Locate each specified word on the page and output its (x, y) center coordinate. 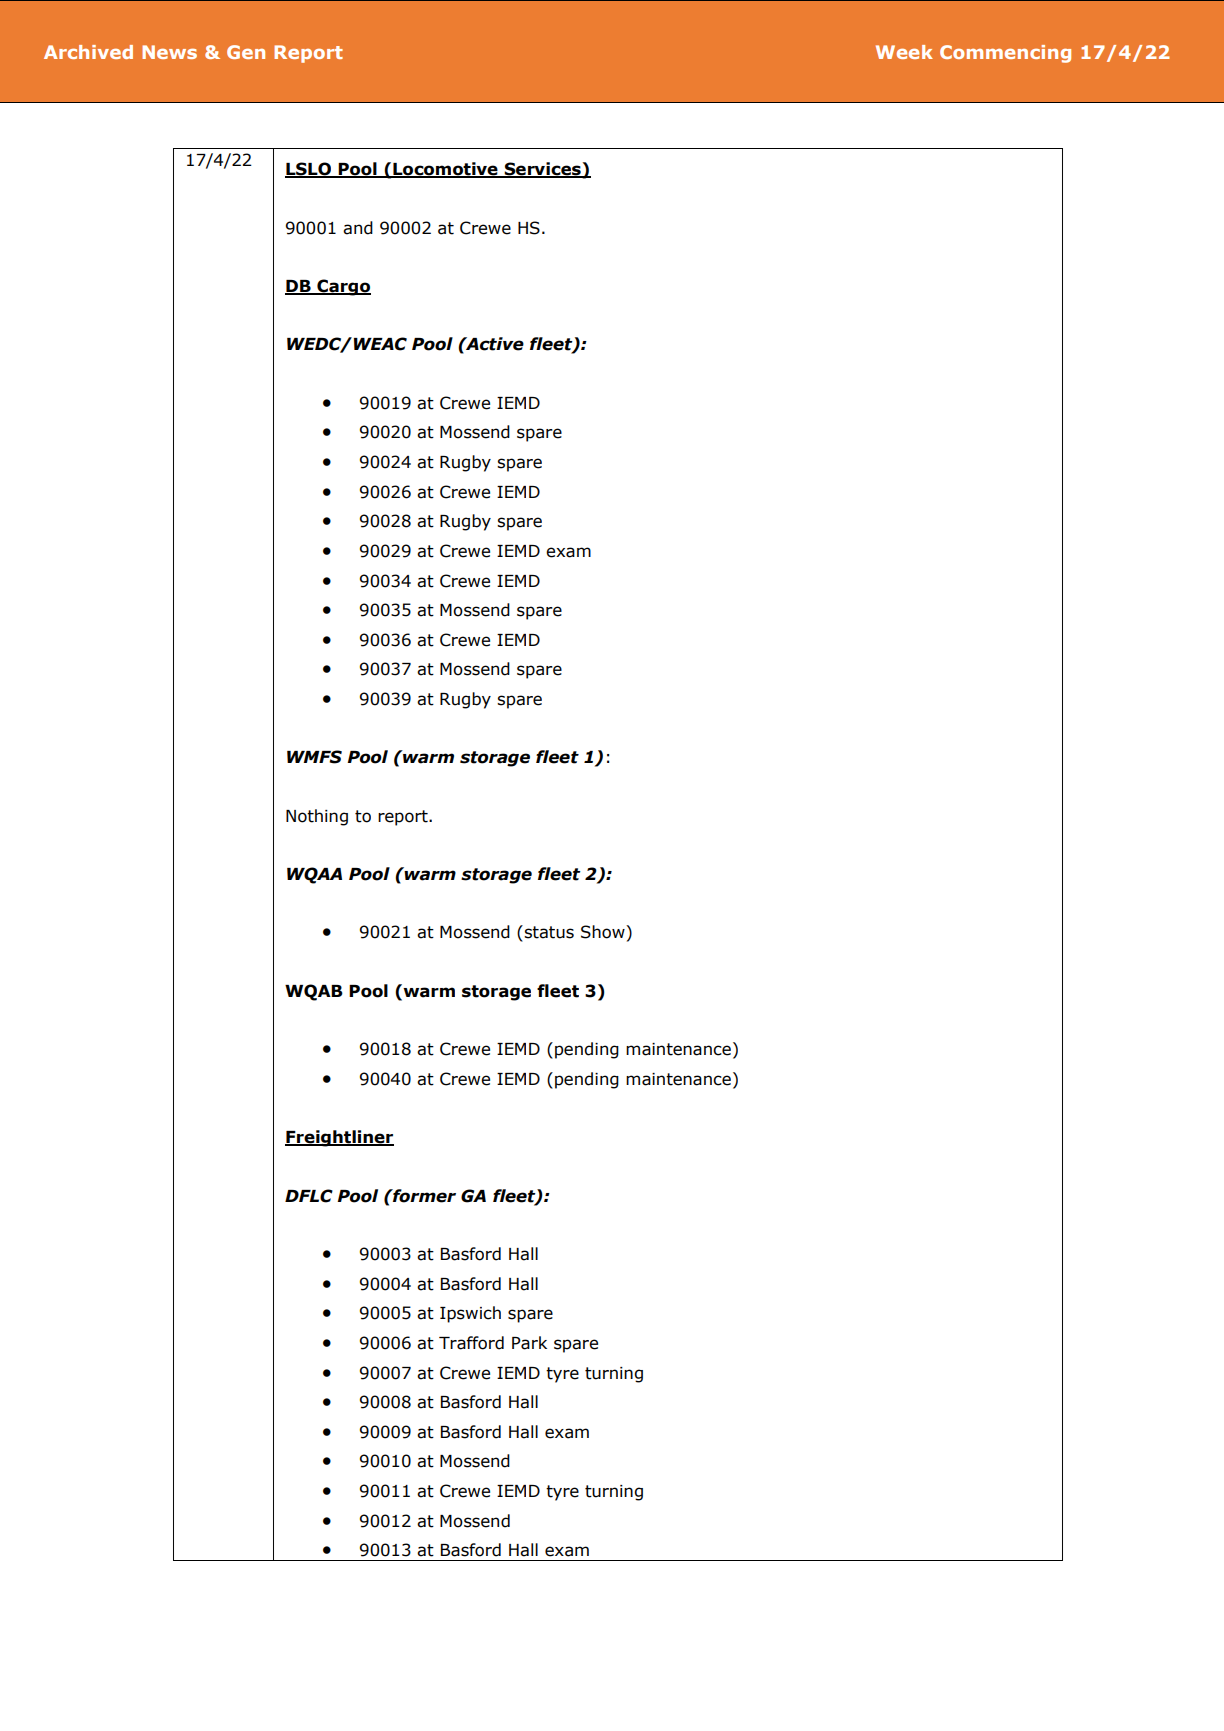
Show (604, 932)
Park (529, 1343)
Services (542, 170)
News (169, 52)
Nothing (317, 817)
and (358, 228)
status (548, 932)
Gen (246, 52)
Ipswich (470, 1314)
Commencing (1005, 54)
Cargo (343, 287)
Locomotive (445, 170)
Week (904, 52)
